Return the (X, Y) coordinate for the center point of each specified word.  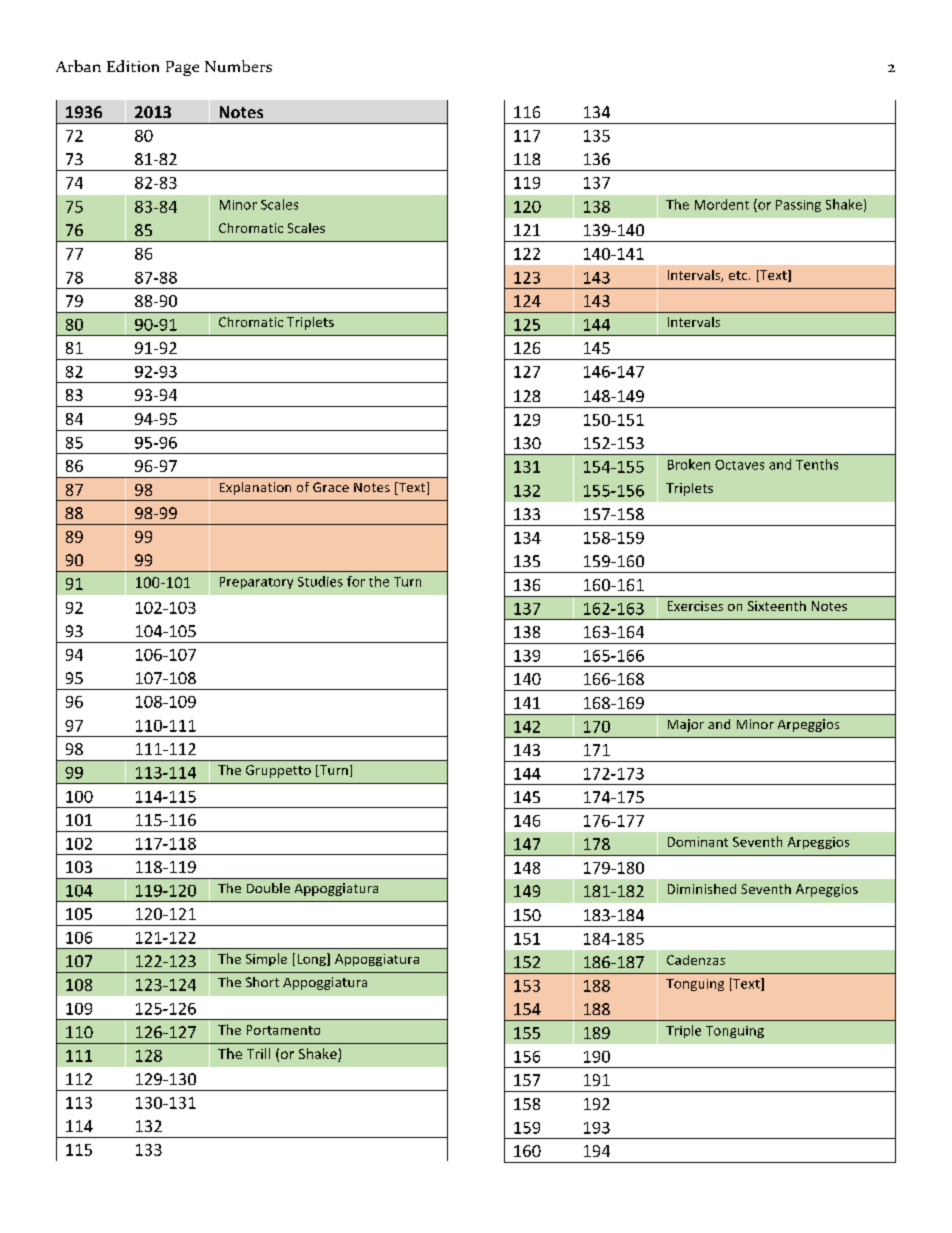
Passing (798, 206)
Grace (331, 487)
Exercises (695, 606)
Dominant (698, 842)
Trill (258, 1053)
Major (686, 725)
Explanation (255, 488)
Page (182, 68)
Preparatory (256, 583)
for (356, 581)
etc (739, 275)
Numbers (238, 66)
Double (268, 888)
